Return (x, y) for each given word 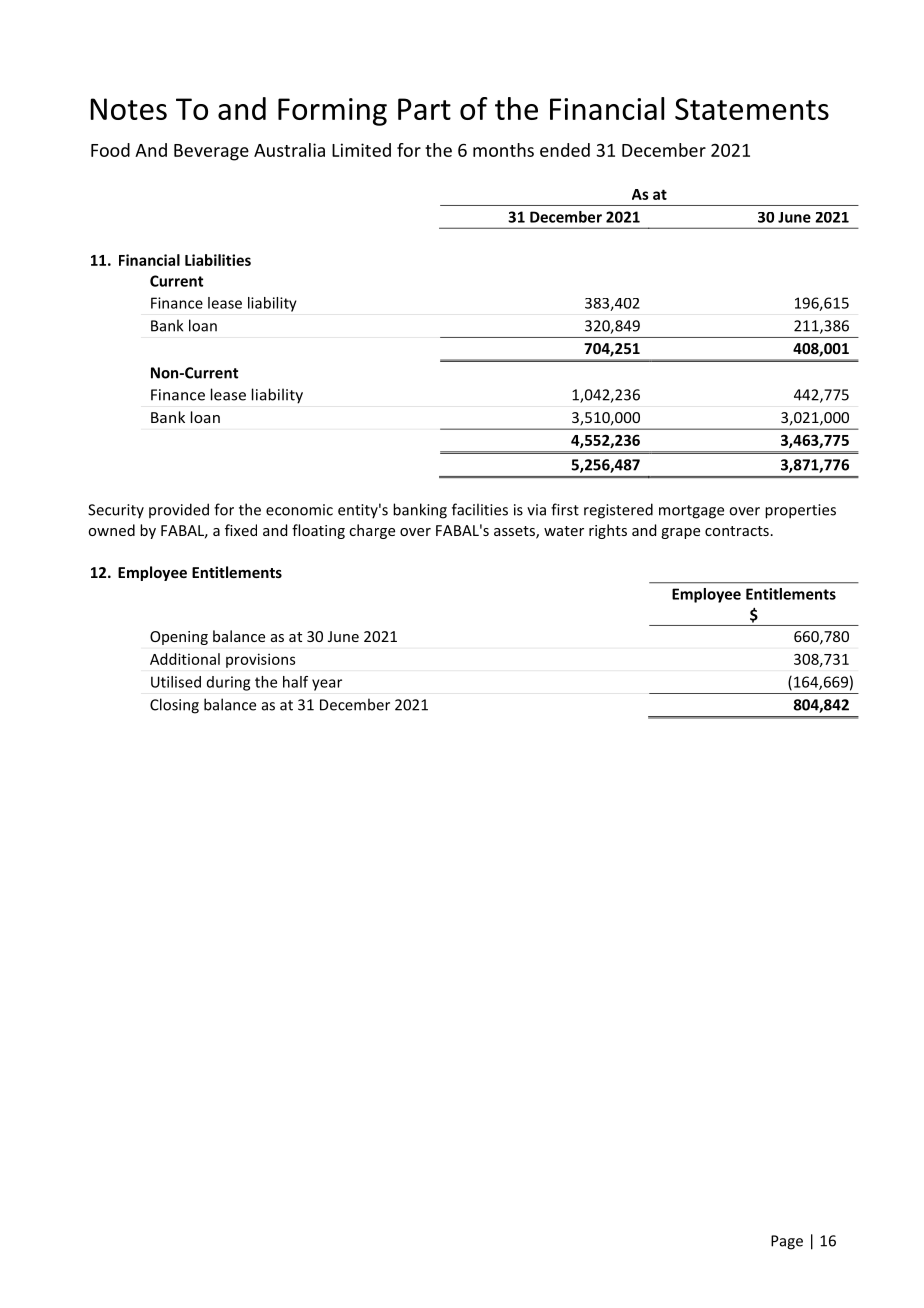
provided (179, 510)
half (295, 682)
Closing (174, 706)
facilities (480, 509)
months (503, 150)
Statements (752, 109)
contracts (737, 531)
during (228, 683)
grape (680, 533)
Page (787, 1242)
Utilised (176, 682)
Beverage (211, 152)
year (327, 685)
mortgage (691, 512)
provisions (260, 660)
